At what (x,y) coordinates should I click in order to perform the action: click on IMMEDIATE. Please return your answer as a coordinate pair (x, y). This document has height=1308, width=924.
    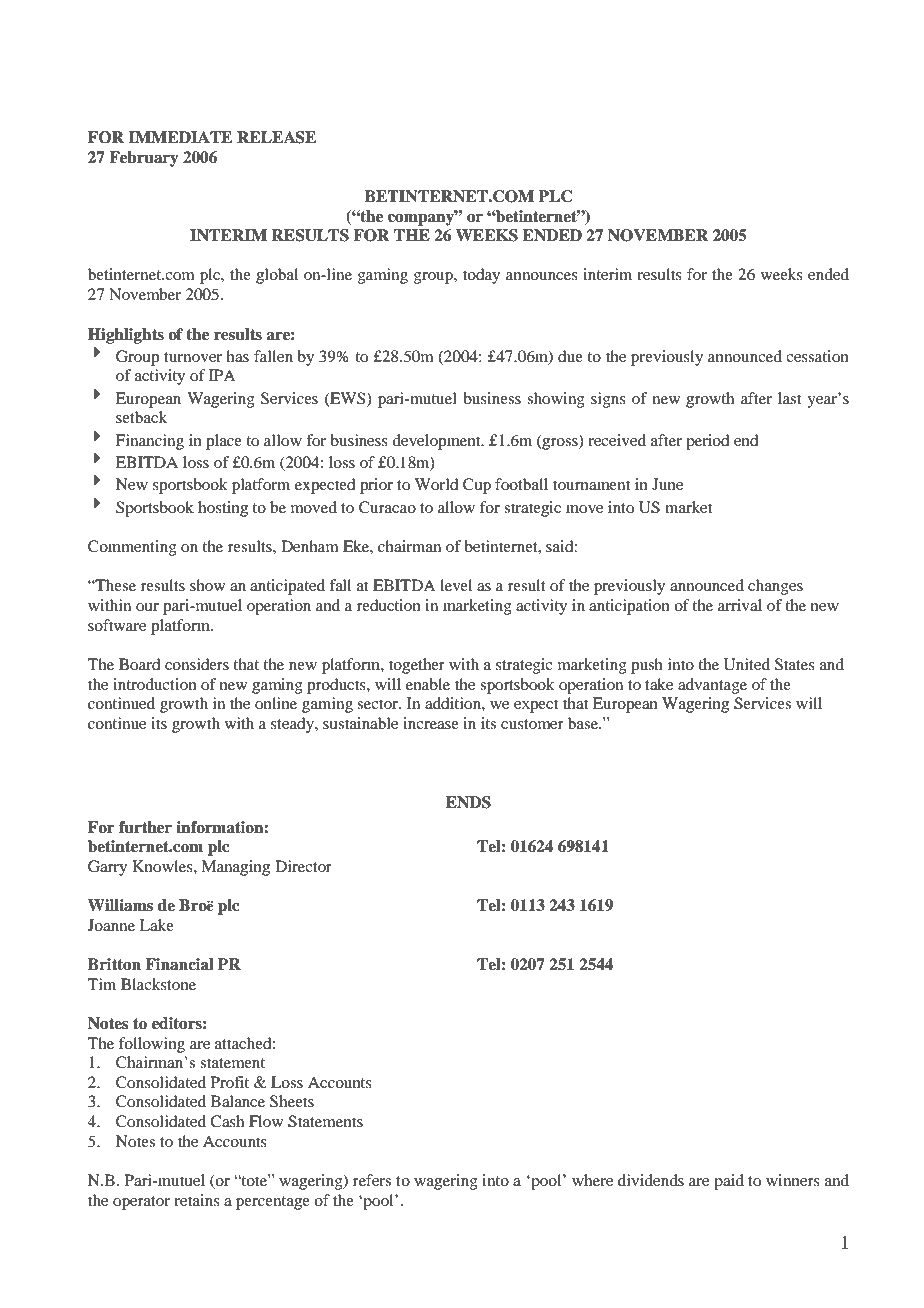
    Looking at the image, I should click on (180, 137).
